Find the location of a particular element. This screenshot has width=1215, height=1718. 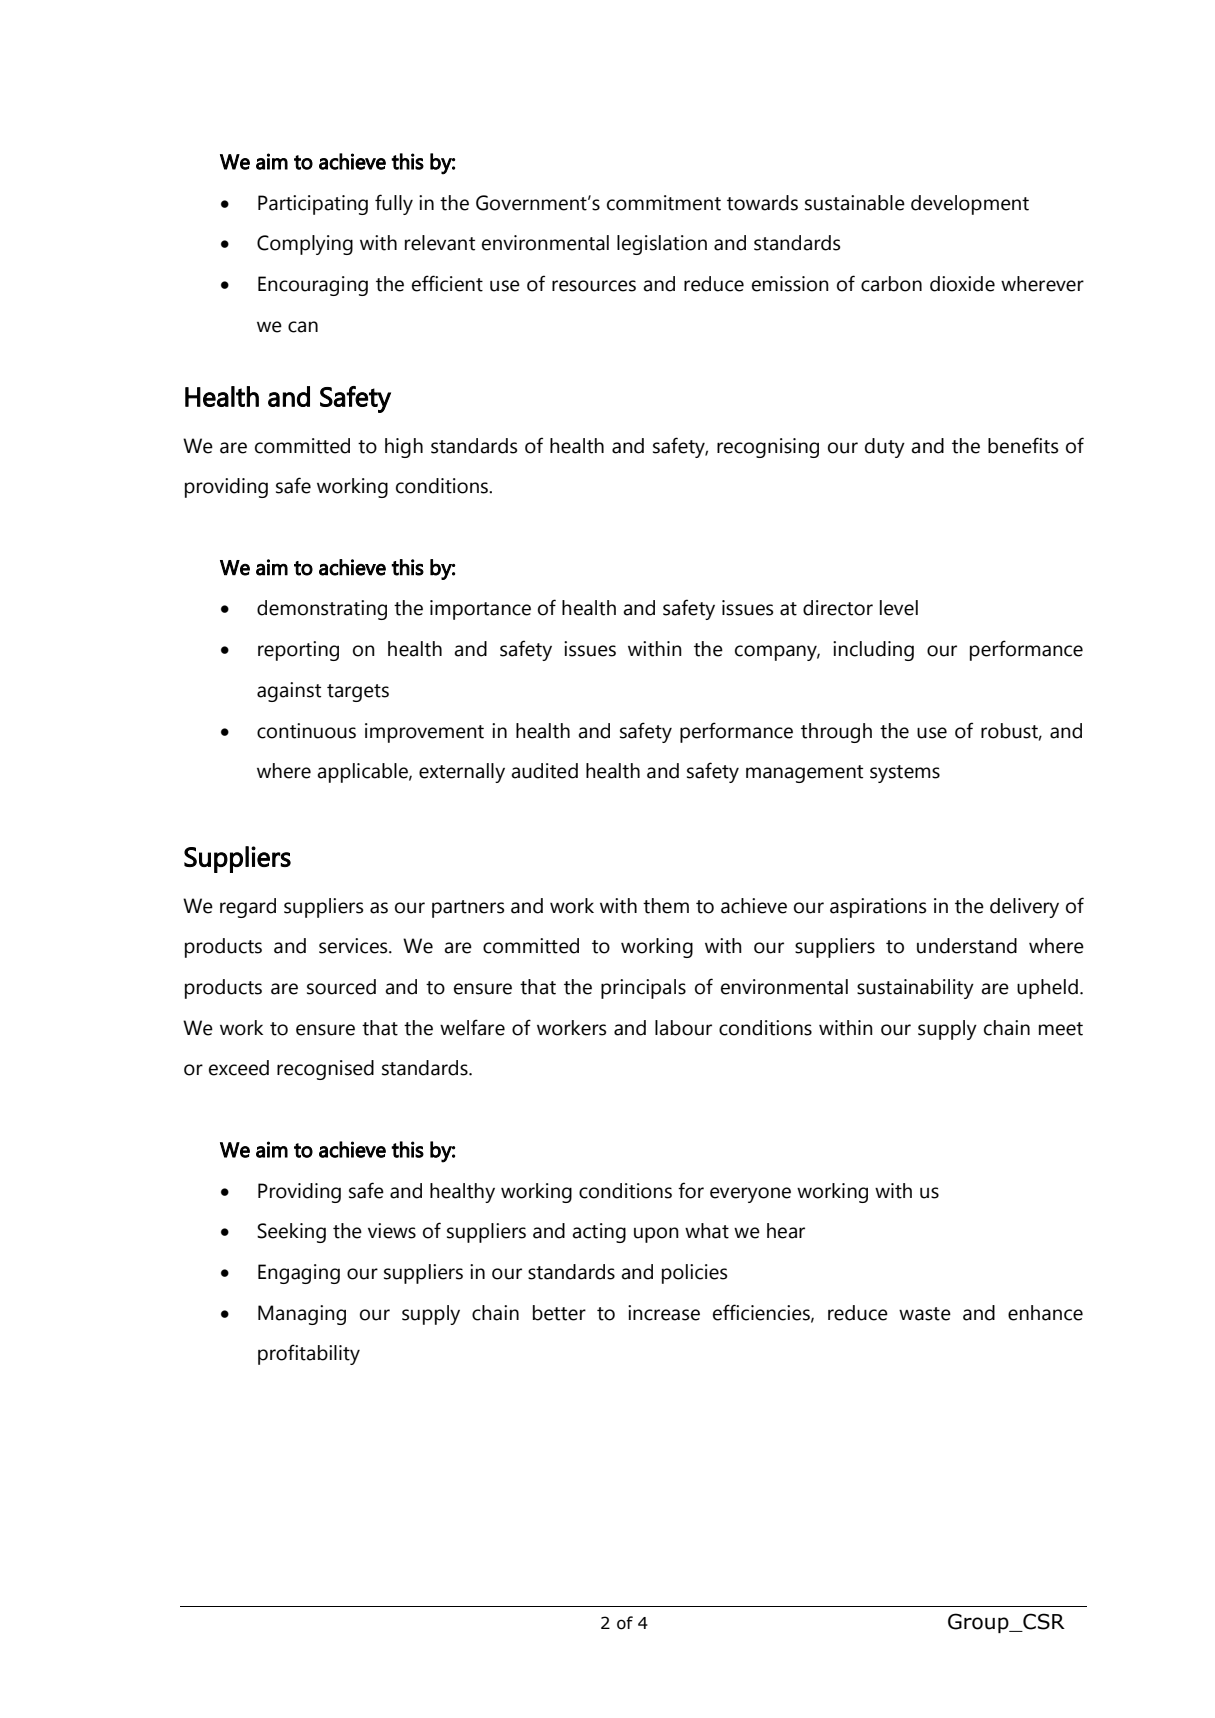

legislation is located at coordinates (662, 245).
